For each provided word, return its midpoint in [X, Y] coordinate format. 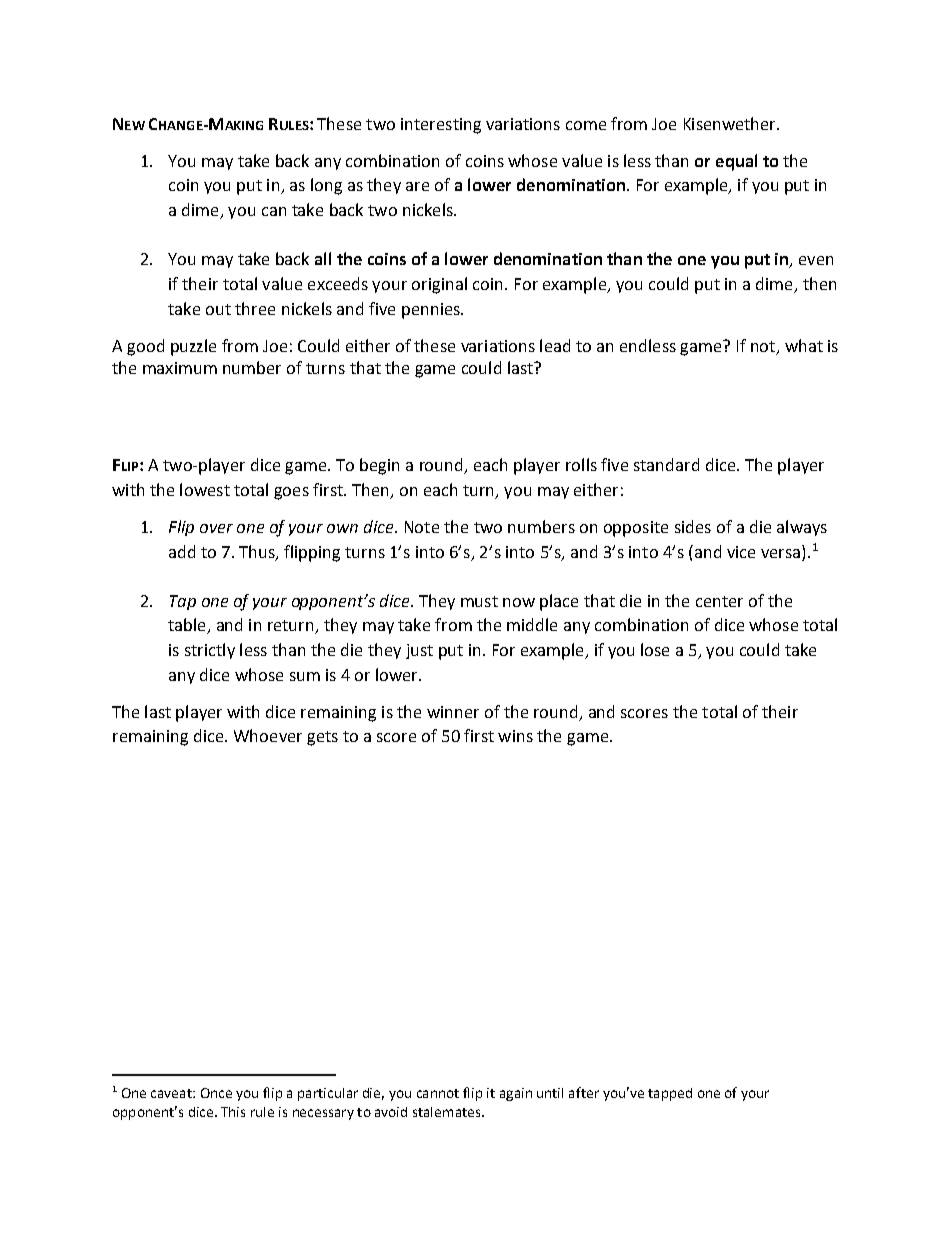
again [516, 1094]
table [188, 626]
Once [216, 1093]
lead [555, 345]
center [719, 601]
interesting [441, 126]
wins [515, 736]
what [804, 345]
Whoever [268, 735]
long [326, 186]
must [479, 601]
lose [655, 649]
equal [736, 162]
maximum [180, 368]
